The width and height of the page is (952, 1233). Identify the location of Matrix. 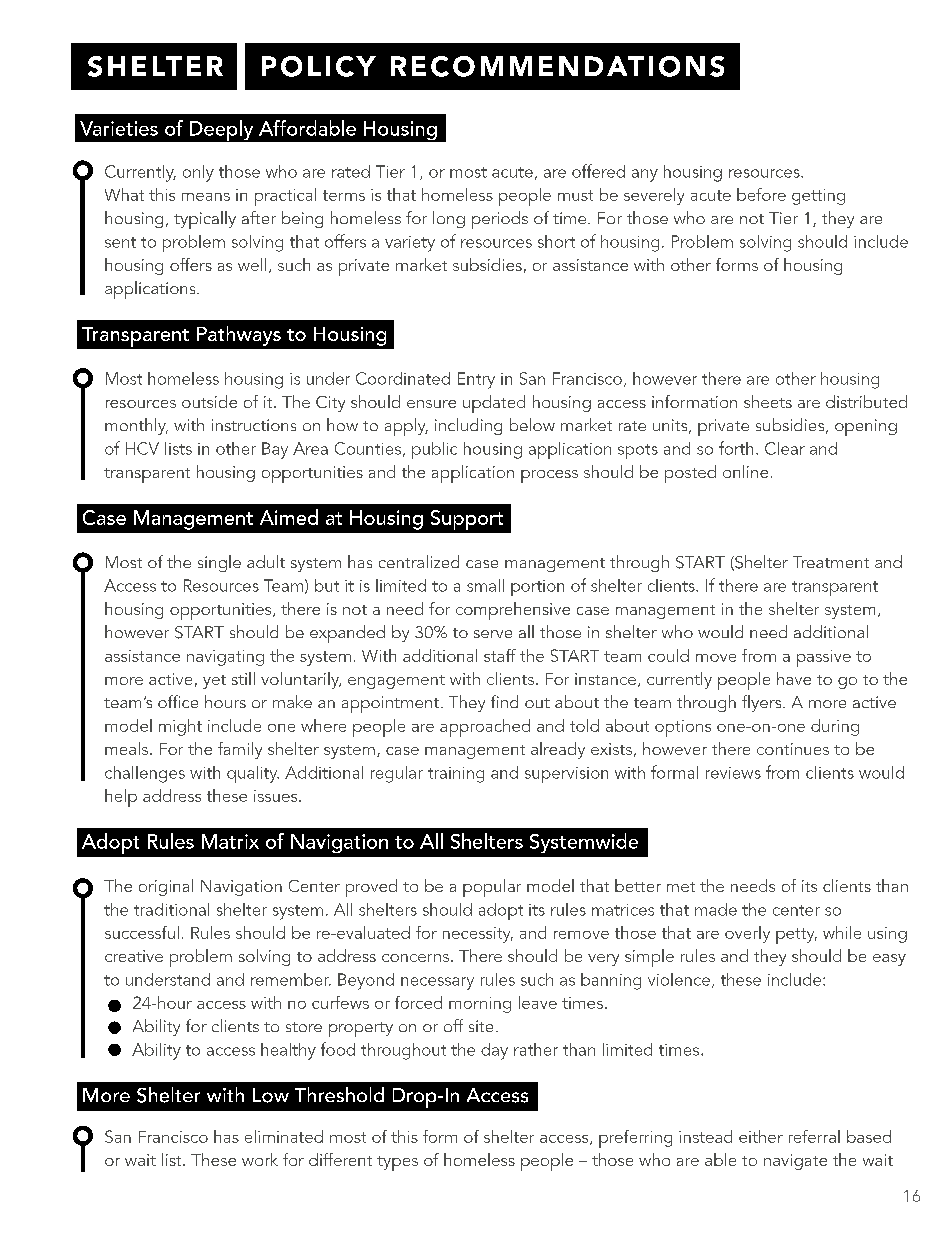
(230, 841).
